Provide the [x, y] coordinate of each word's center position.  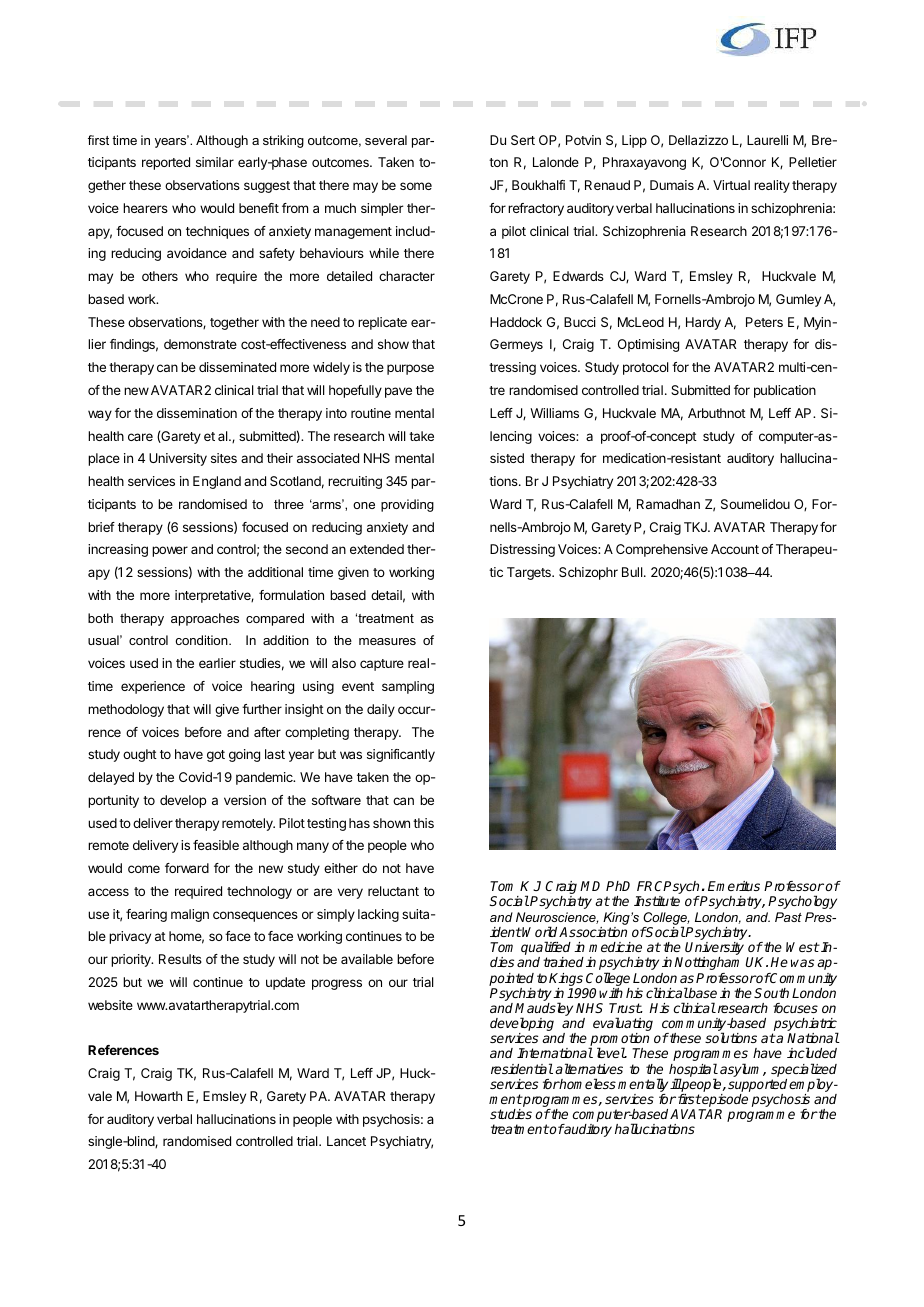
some [416, 186]
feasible [216, 845]
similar [215, 162]
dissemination [197, 413]
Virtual [731, 185]
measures [387, 641]
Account [735, 549]
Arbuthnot [717, 413]
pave [398, 392]
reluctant [393, 891]
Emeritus [734, 886]
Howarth [158, 1096]
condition [202, 640]
